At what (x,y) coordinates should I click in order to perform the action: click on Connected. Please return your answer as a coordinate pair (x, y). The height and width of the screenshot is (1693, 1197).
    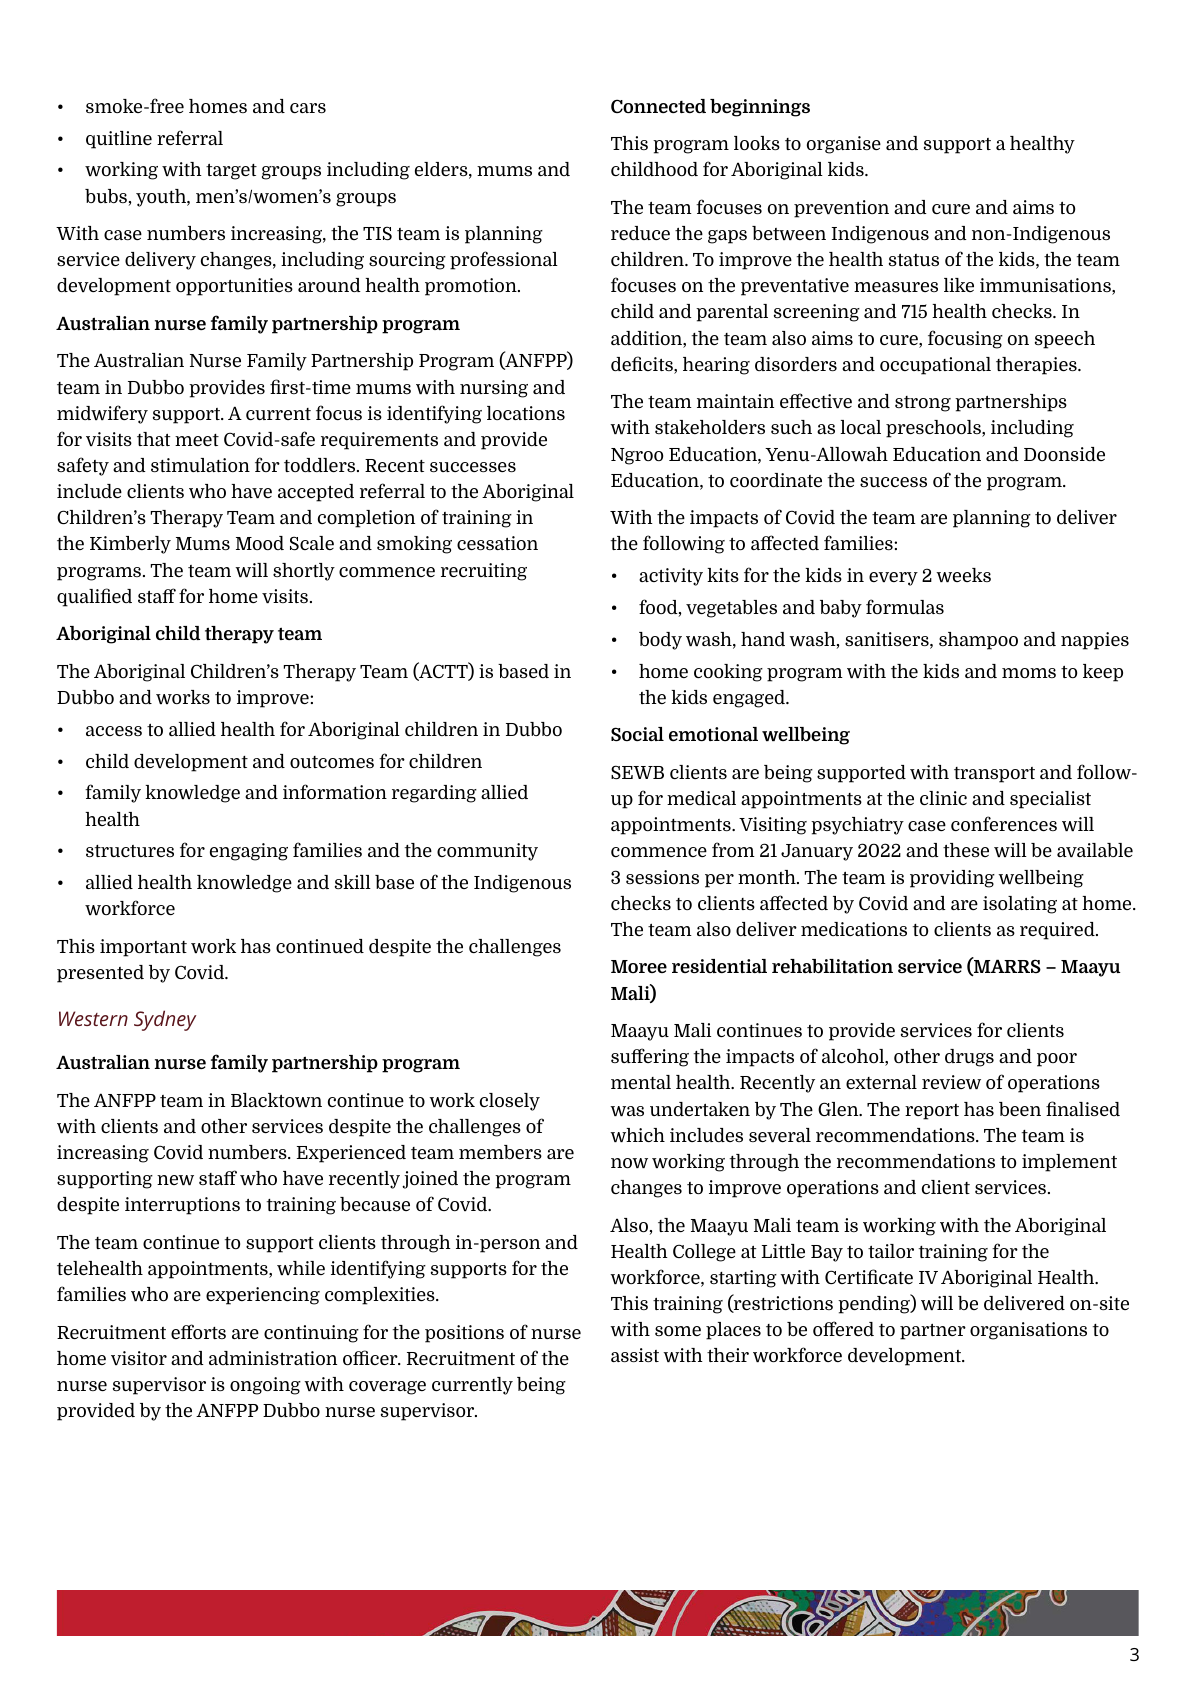
    Looking at the image, I should click on (658, 106).
